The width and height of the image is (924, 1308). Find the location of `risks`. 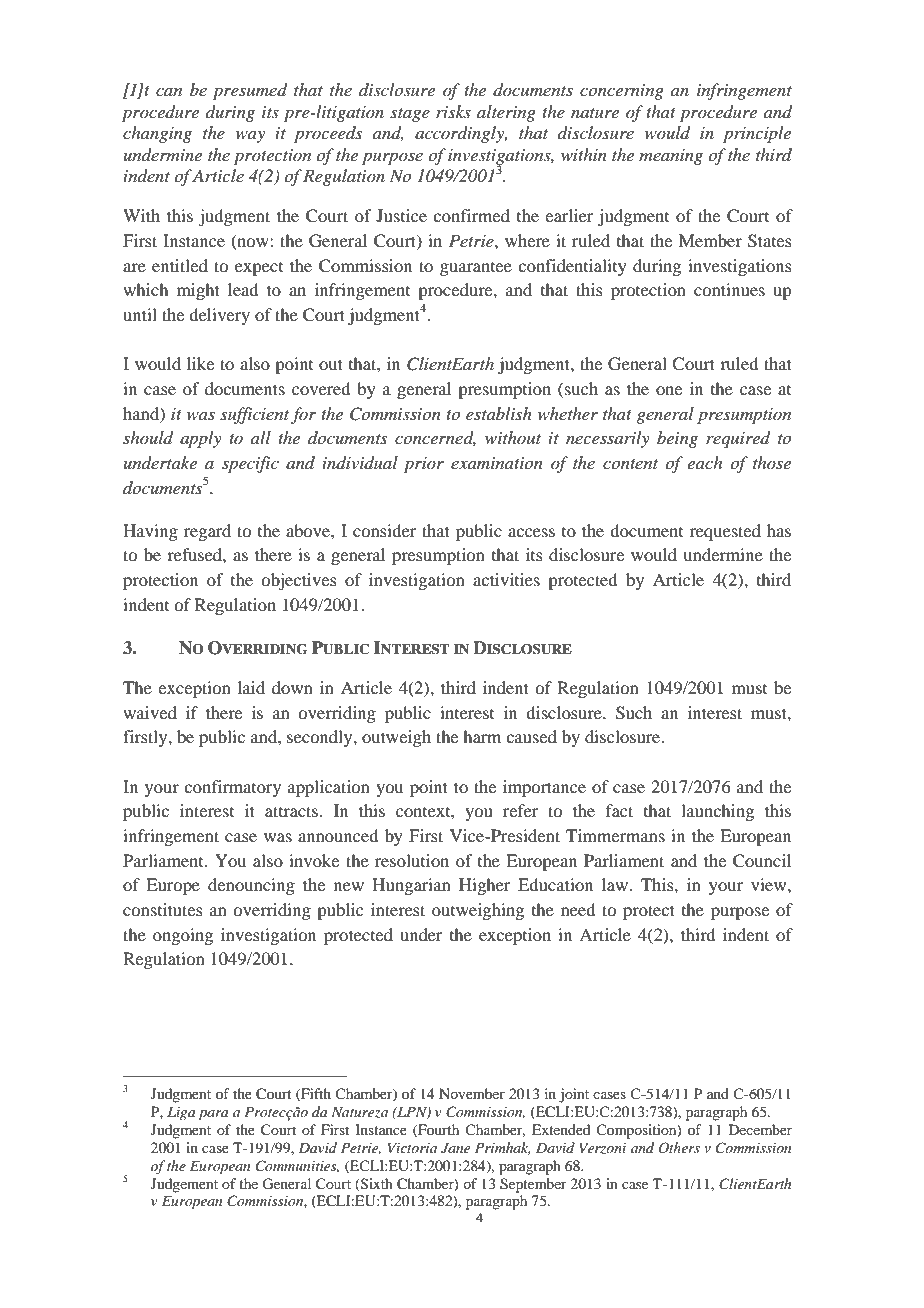

risks is located at coordinates (453, 111).
